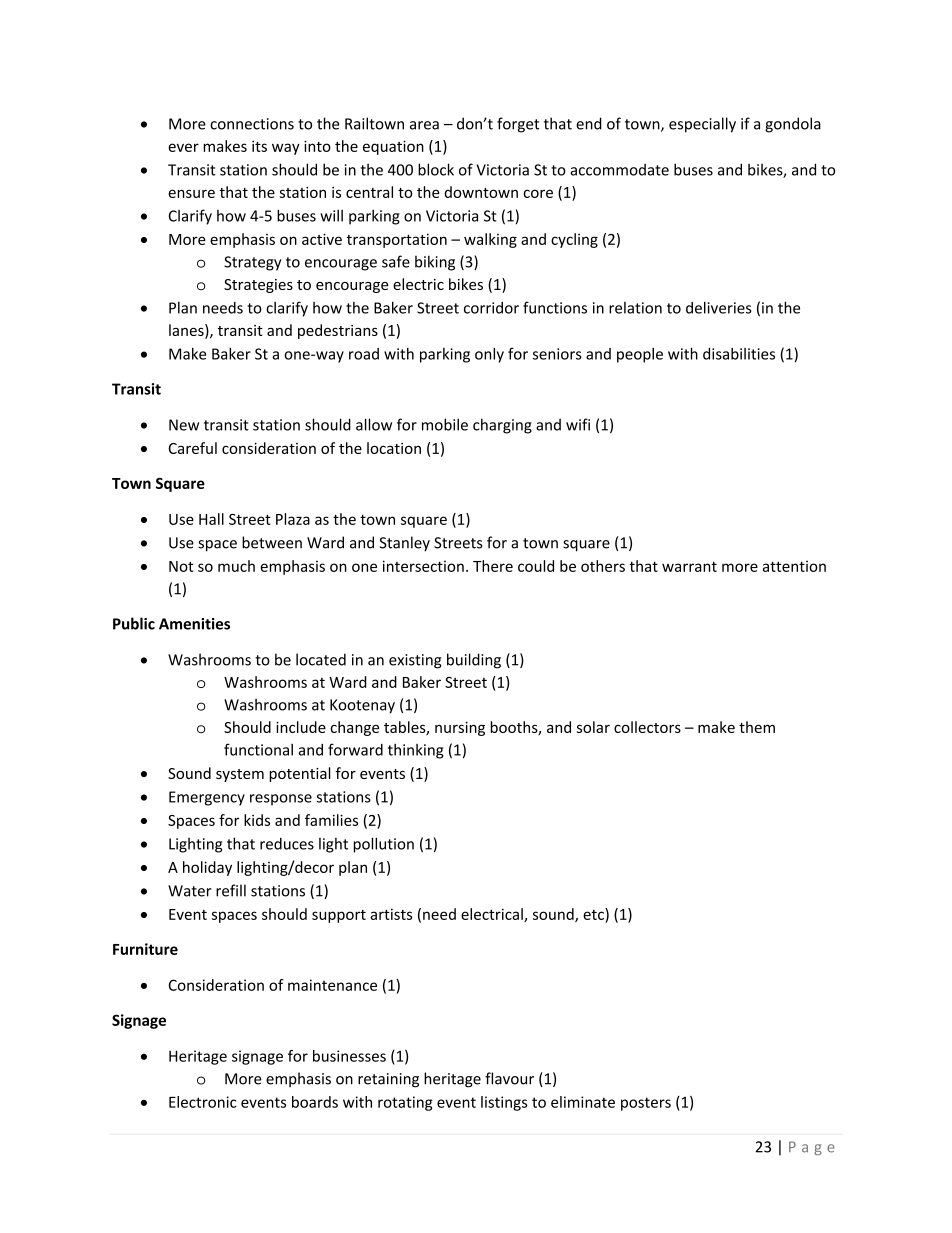 The image size is (952, 1233). I want to click on Electronic, so click(203, 1102).
